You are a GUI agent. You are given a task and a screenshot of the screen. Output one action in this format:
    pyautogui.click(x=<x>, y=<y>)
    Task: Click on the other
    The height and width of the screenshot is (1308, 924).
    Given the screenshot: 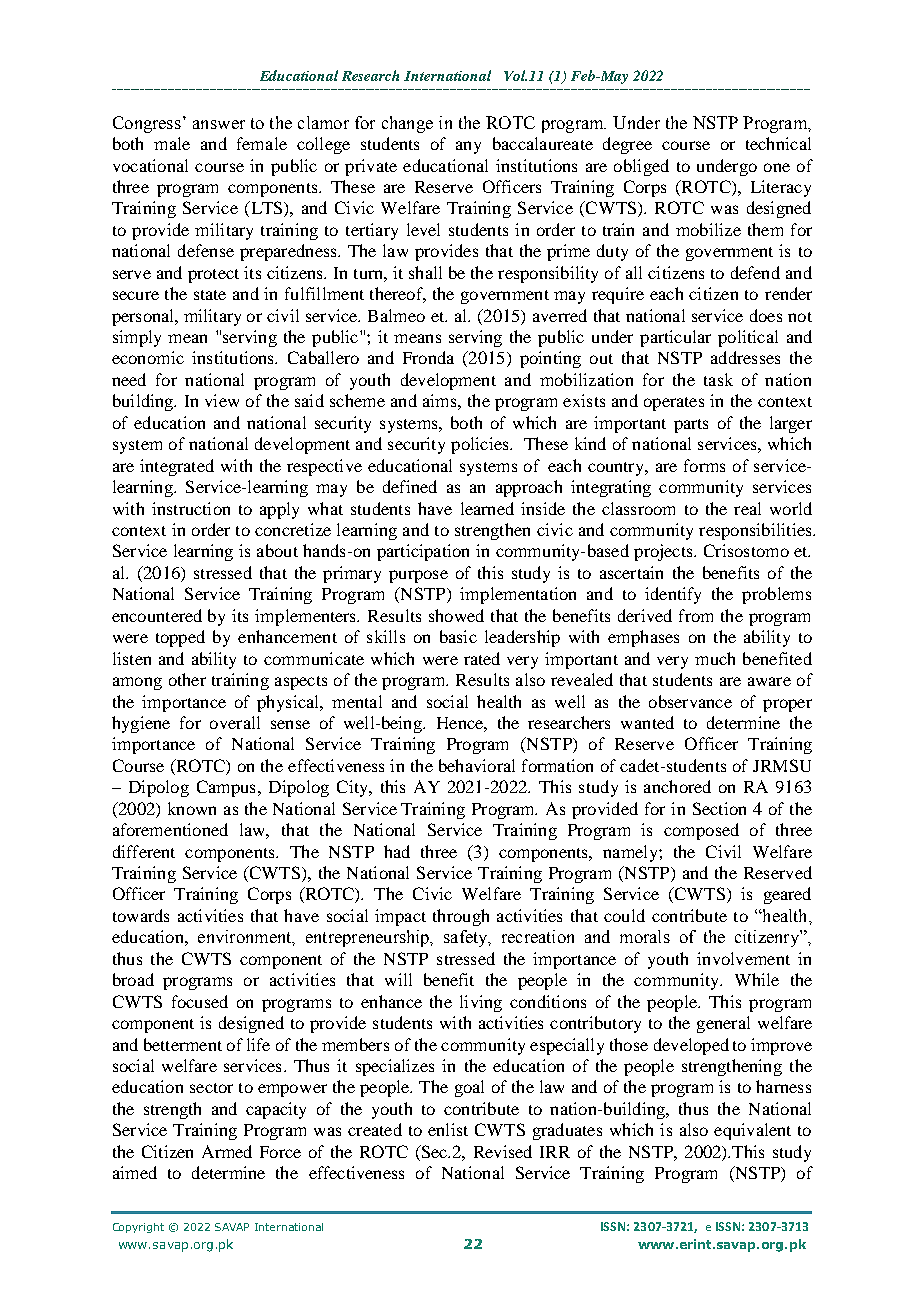 What is the action you would take?
    pyautogui.click(x=187, y=679)
